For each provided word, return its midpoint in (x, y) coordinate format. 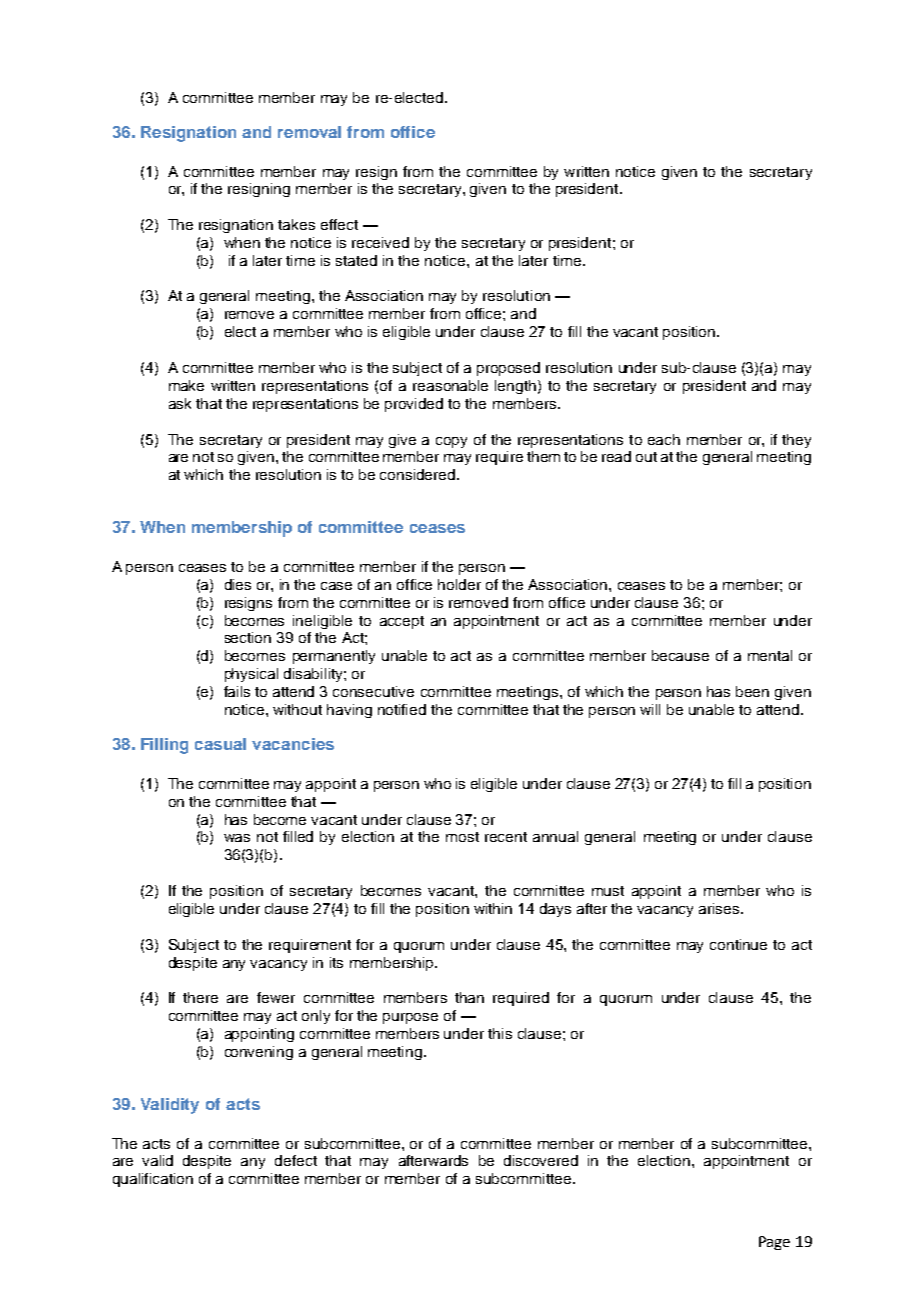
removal (309, 132)
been (752, 691)
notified (402, 709)
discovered (541, 1160)
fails (237, 691)
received (380, 242)
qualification (153, 1180)
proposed (508, 369)
